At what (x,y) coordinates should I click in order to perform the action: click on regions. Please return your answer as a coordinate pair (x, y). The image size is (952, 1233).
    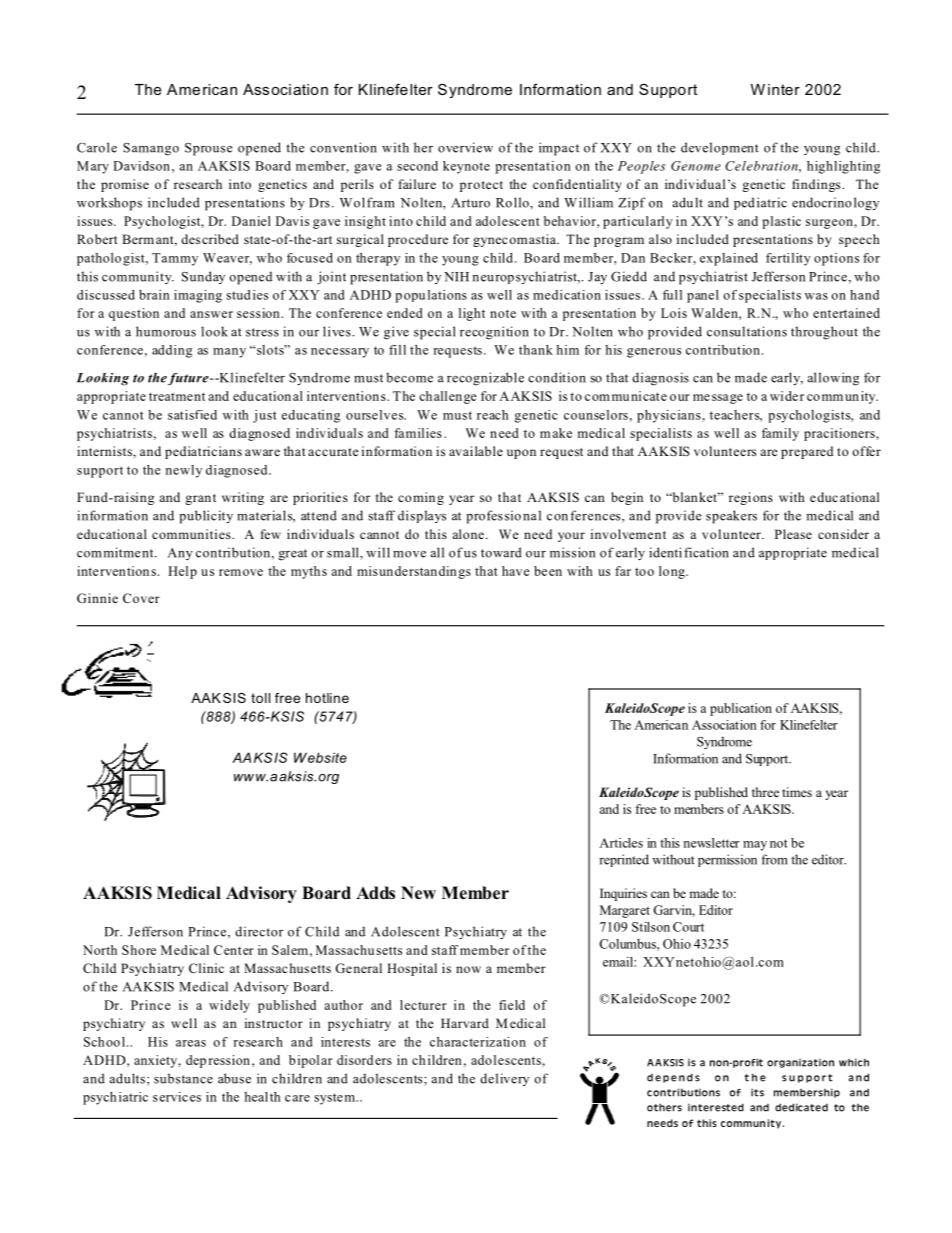
    Looking at the image, I should click on (751, 498).
